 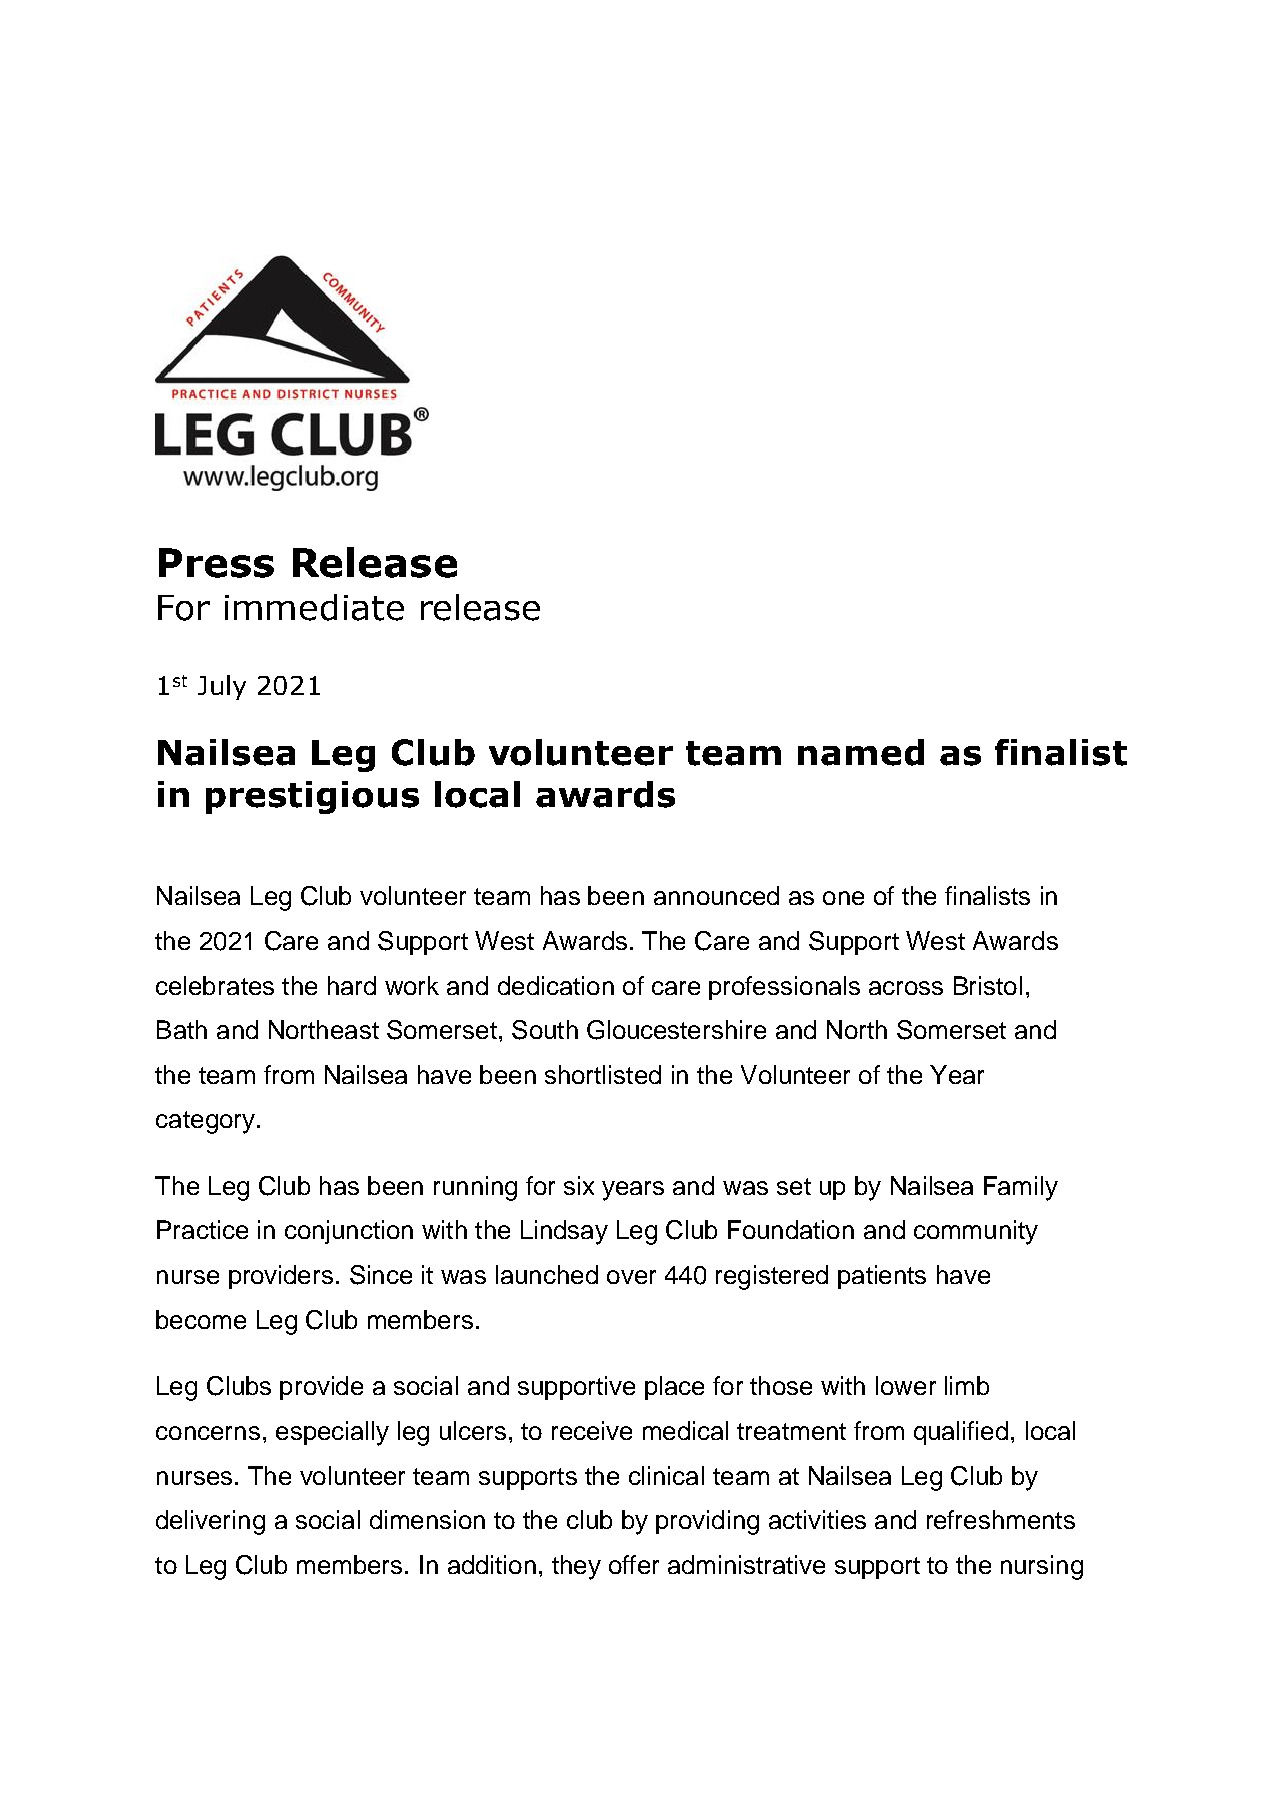 What do you see at coordinates (210, 1522) in the document?
I see `delivering` at bounding box center [210, 1522].
